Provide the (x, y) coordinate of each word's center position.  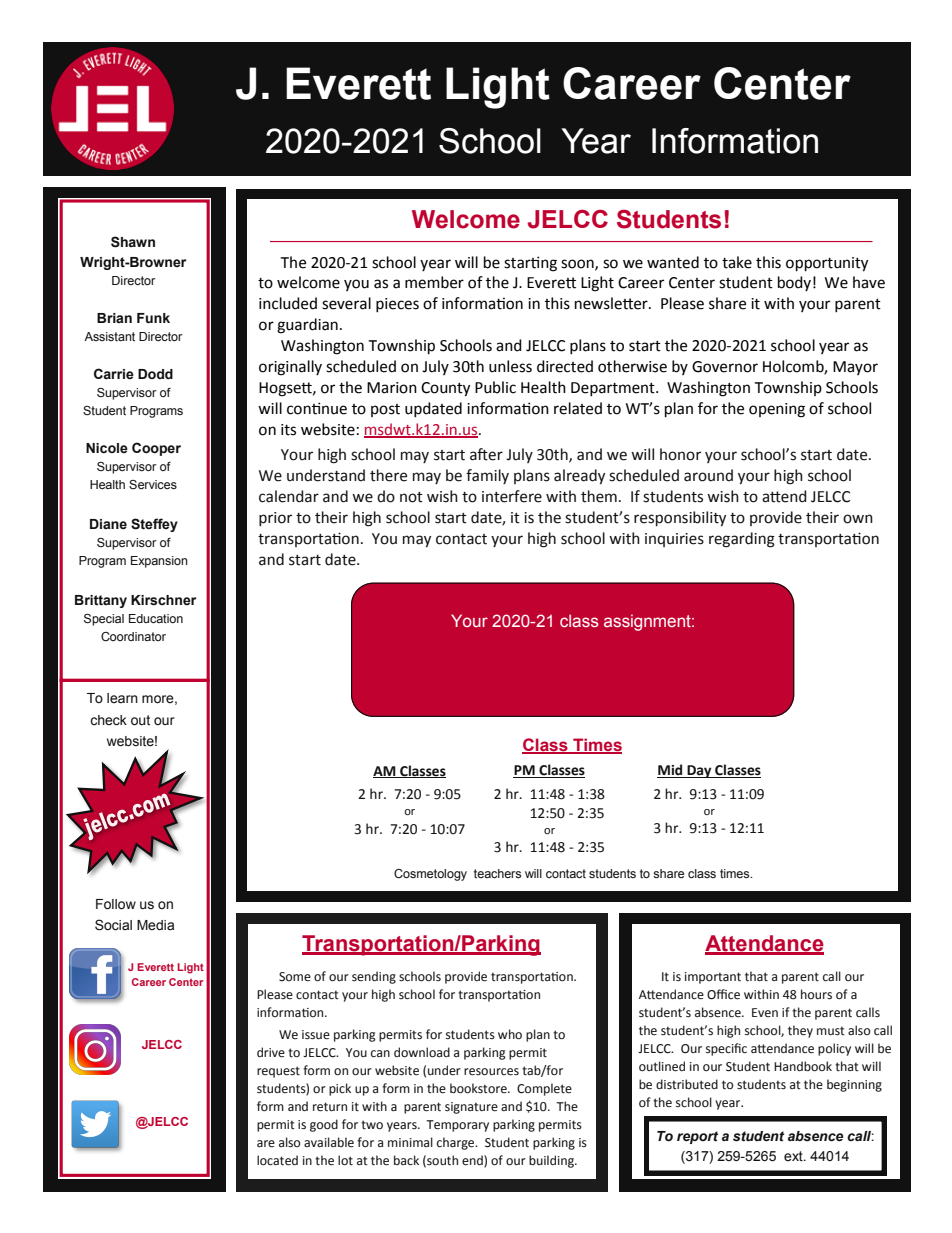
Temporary (457, 1126)
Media (155, 925)
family (487, 476)
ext (794, 1156)
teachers (497, 874)
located (277, 1160)
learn (122, 698)
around (708, 475)
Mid (671, 771)
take (737, 262)
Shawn (133, 242)
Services (153, 484)
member (434, 282)
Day (699, 771)
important (713, 978)
